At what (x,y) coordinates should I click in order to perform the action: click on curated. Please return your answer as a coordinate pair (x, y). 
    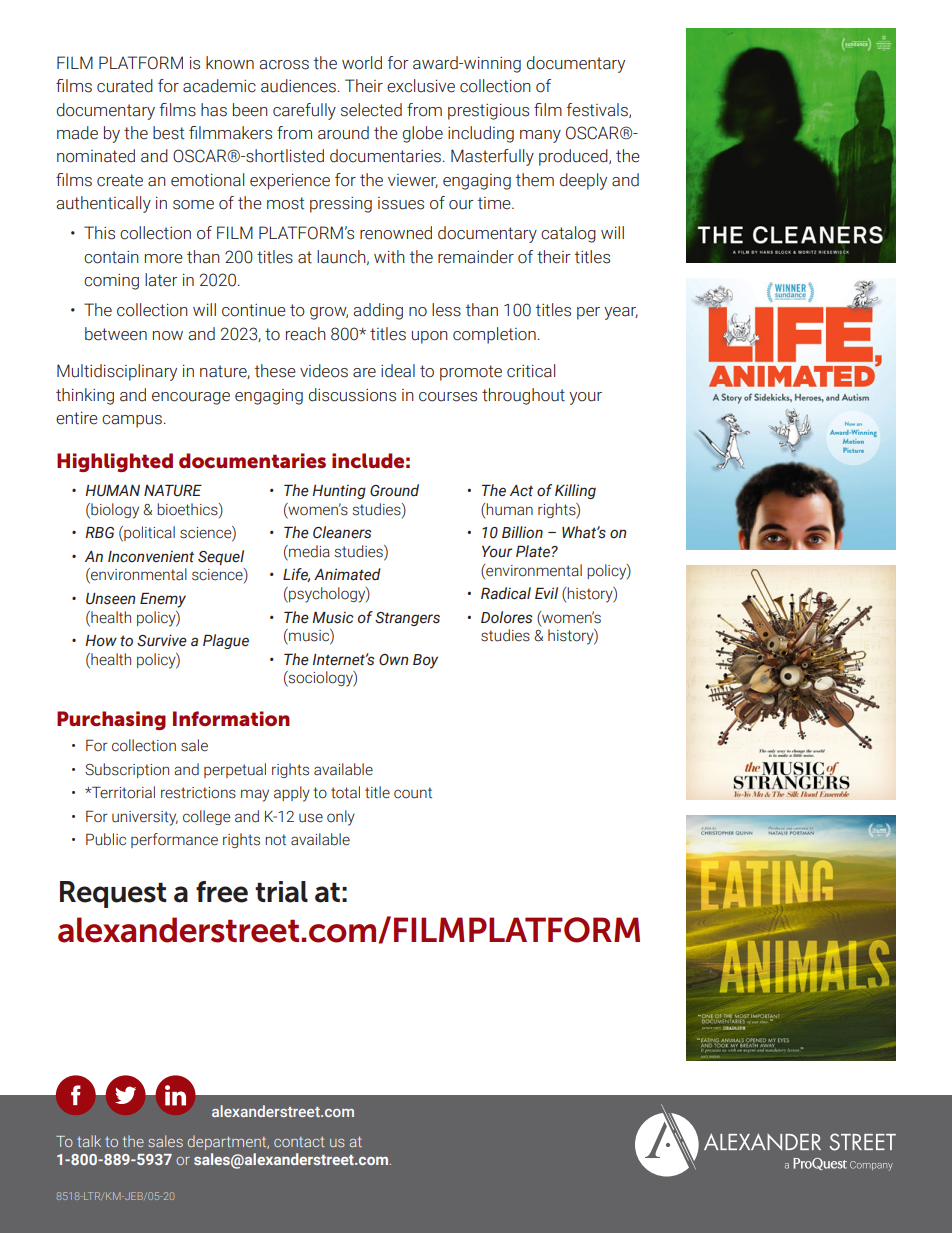
    Looking at the image, I should click on (125, 86).
